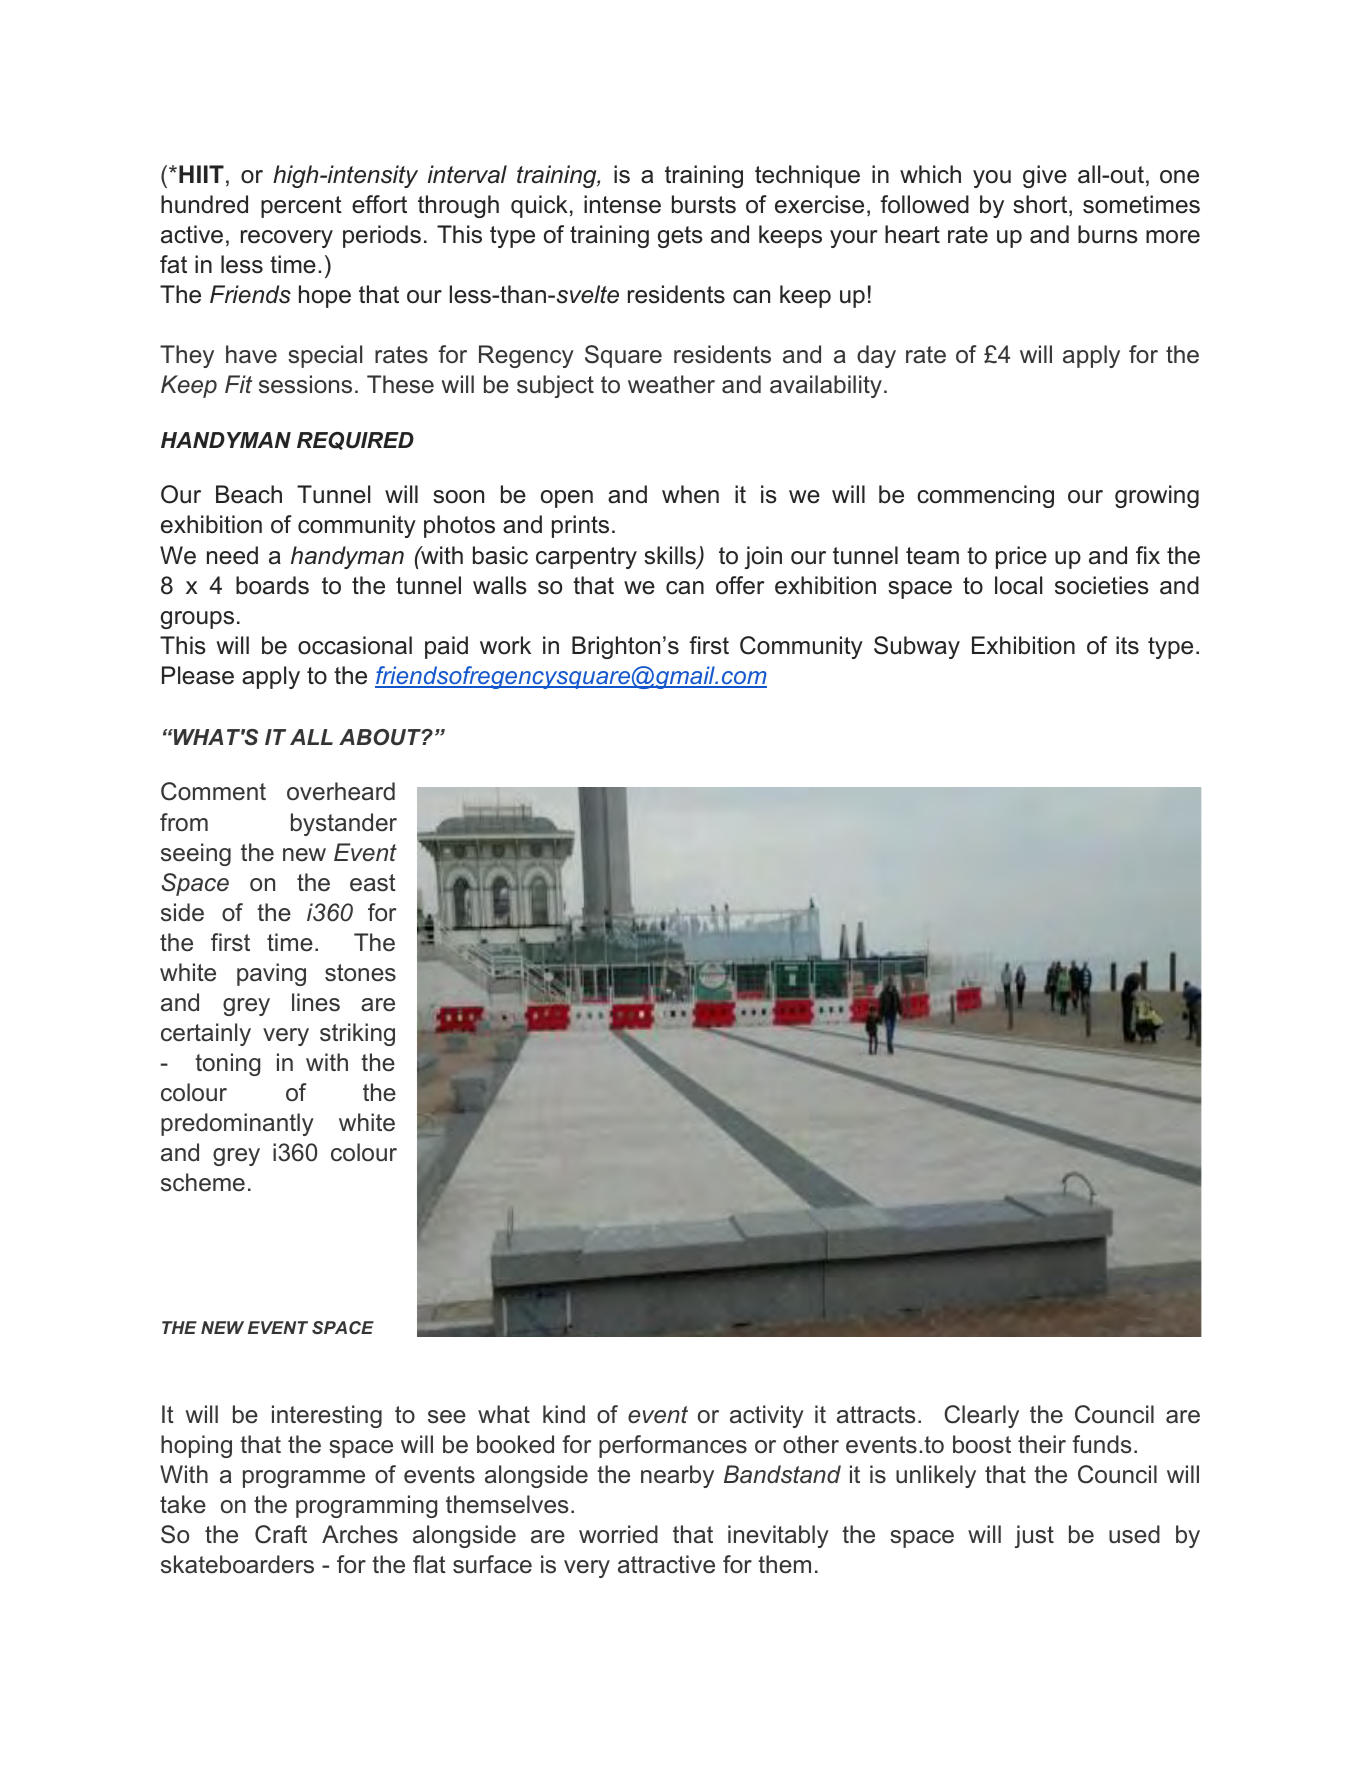  Describe the element at coordinates (1034, 1536) in the page. I see `just` at that location.
